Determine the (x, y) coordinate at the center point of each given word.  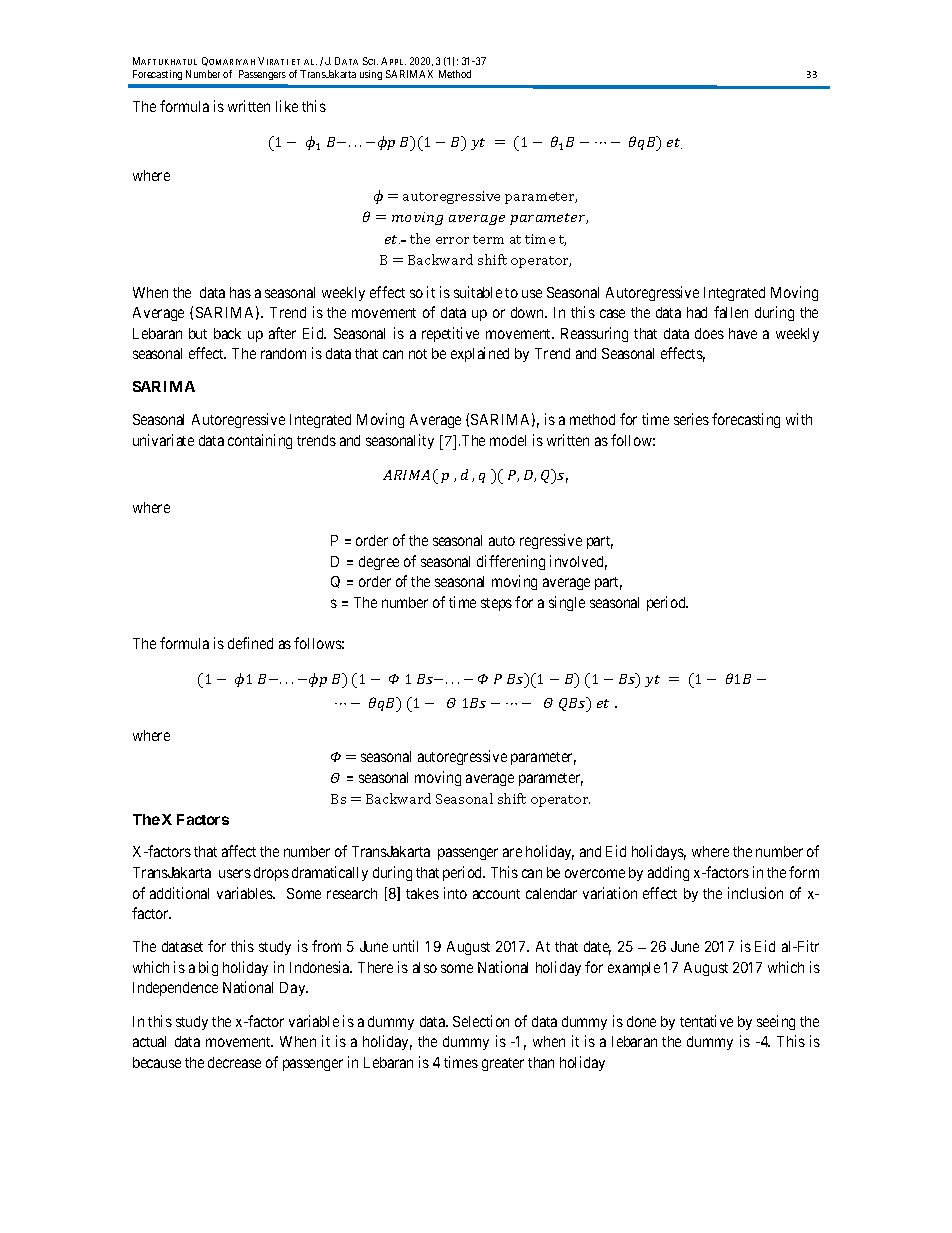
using (371, 75)
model (508, 440)
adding (668, 873)
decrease (234, 1062)
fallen (731, 312)
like (287, 106)
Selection (481, 1021)
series (691, 419)
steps (496, 604)
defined (250, 643)
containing (260, 441)
